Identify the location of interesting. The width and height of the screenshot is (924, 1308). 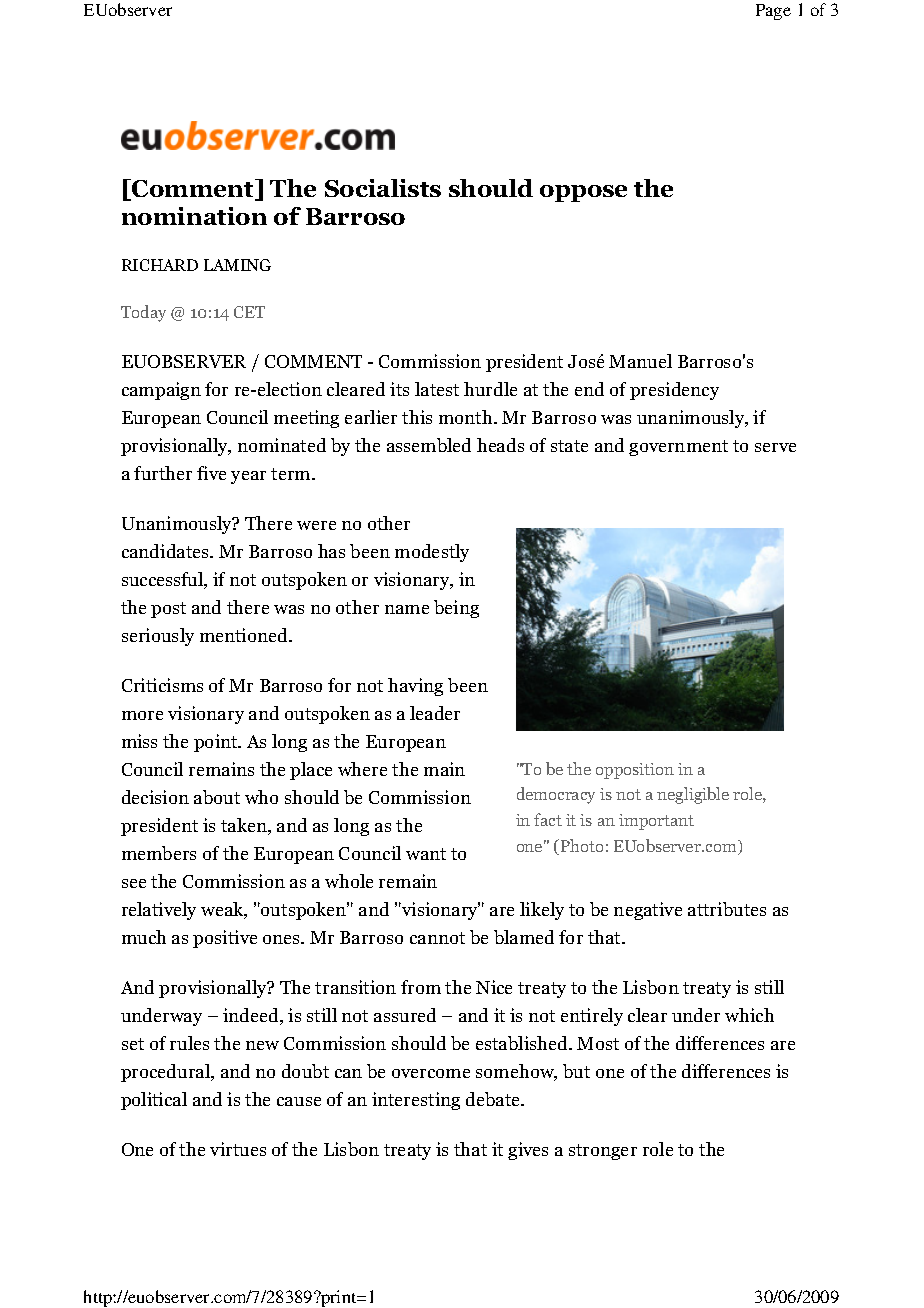
(416, 1101).
